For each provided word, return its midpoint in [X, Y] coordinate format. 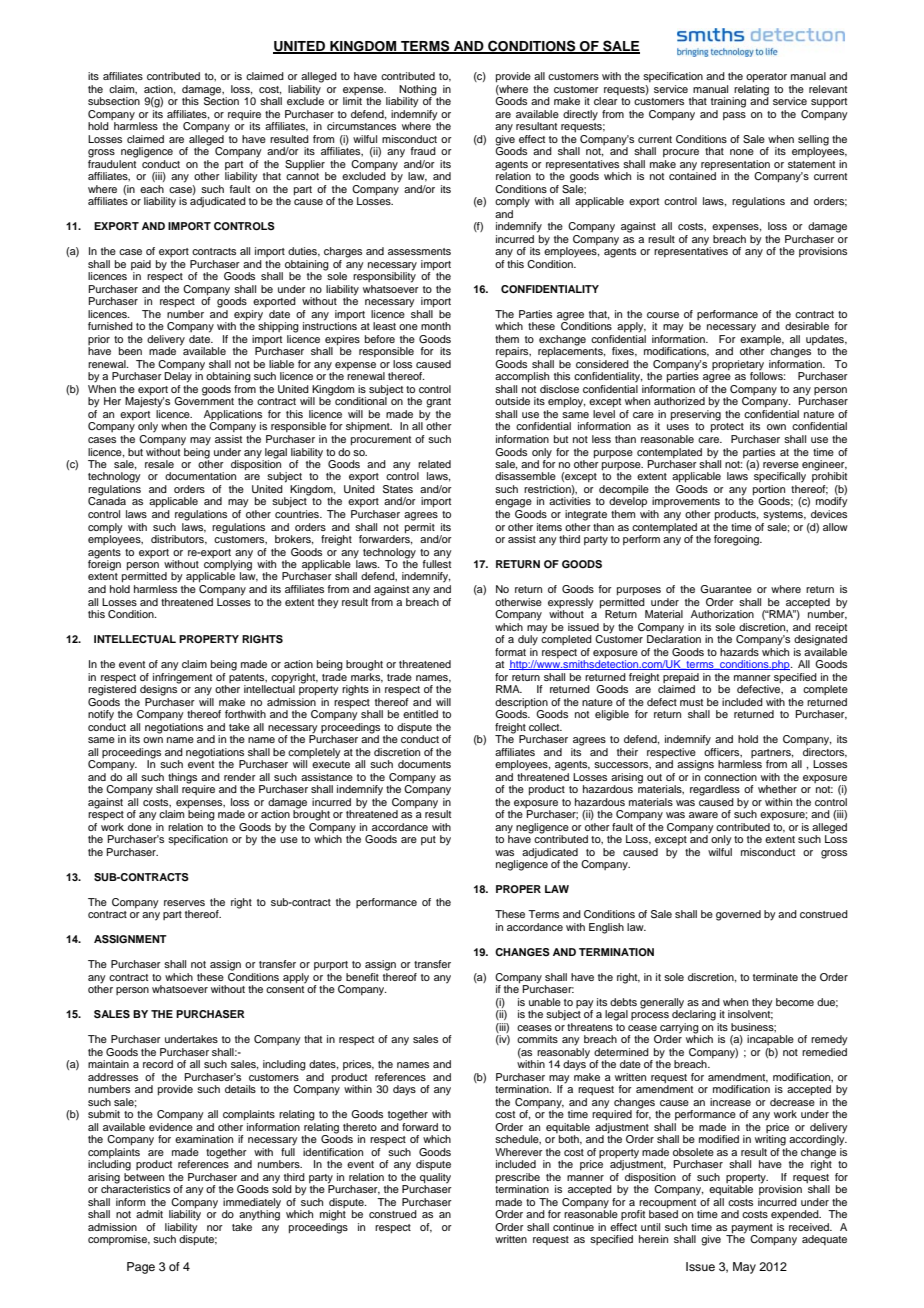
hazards [739, 652]
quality [435, 1179]
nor [215, 1228]
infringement [182, 677]
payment [752, 1229]
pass [734, 116]
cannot [302, 176]
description [521, 703]
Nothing [417, 91]
